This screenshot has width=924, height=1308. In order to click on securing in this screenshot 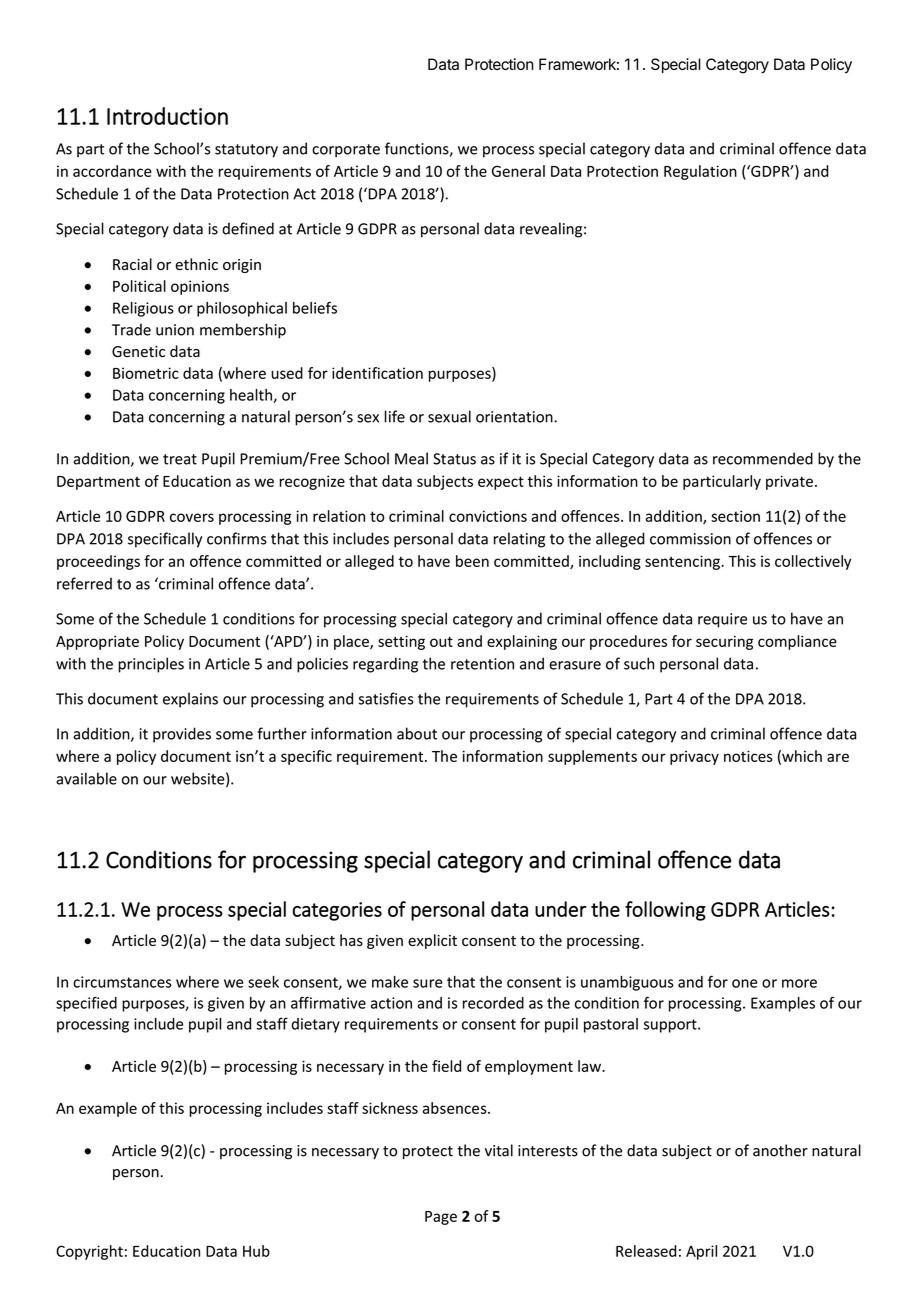, I will do `click(724, 642)`.
